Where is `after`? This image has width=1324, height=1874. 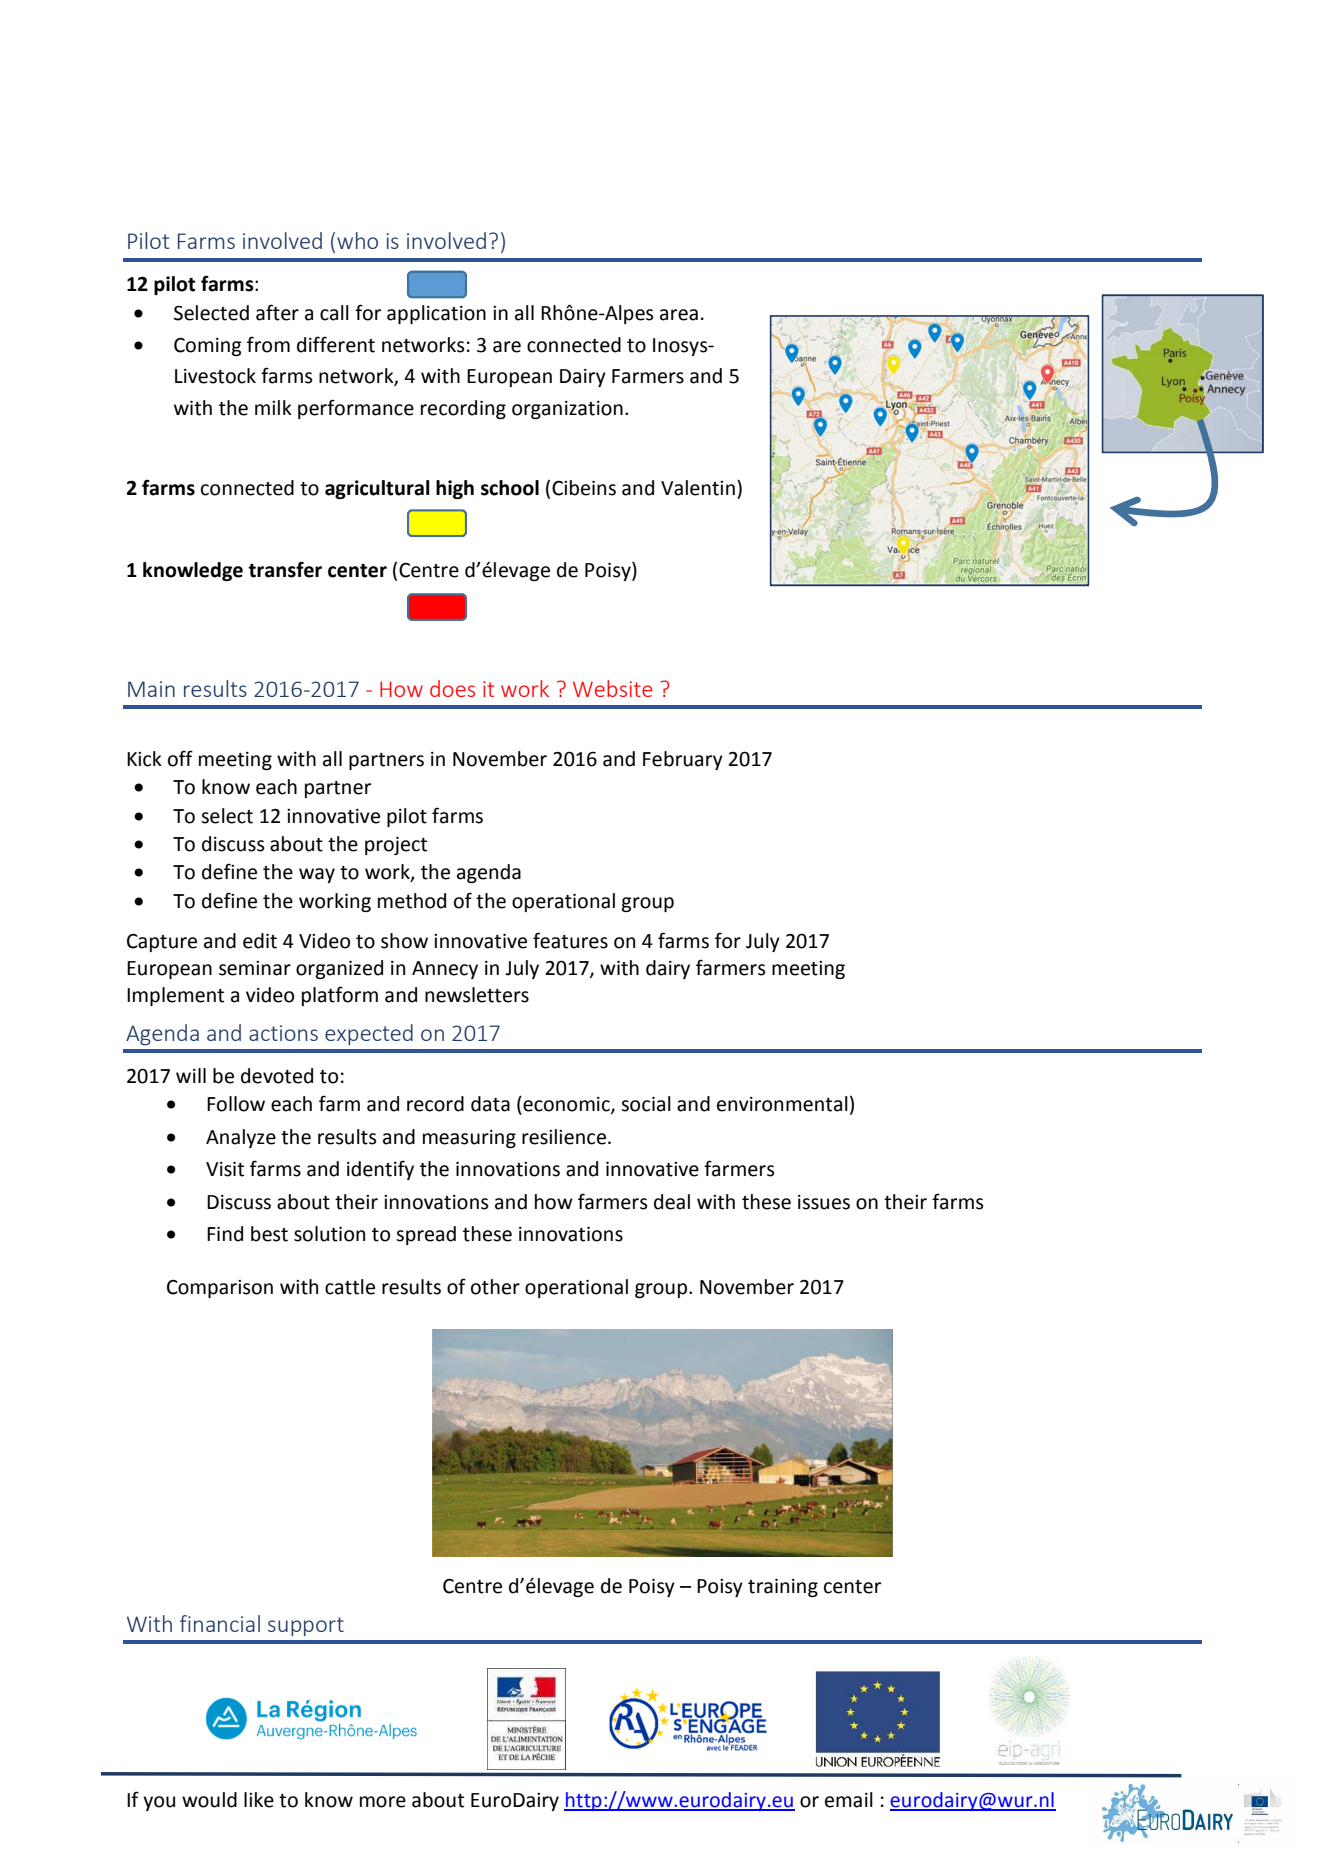 after is located at coordinates (277, 312).
